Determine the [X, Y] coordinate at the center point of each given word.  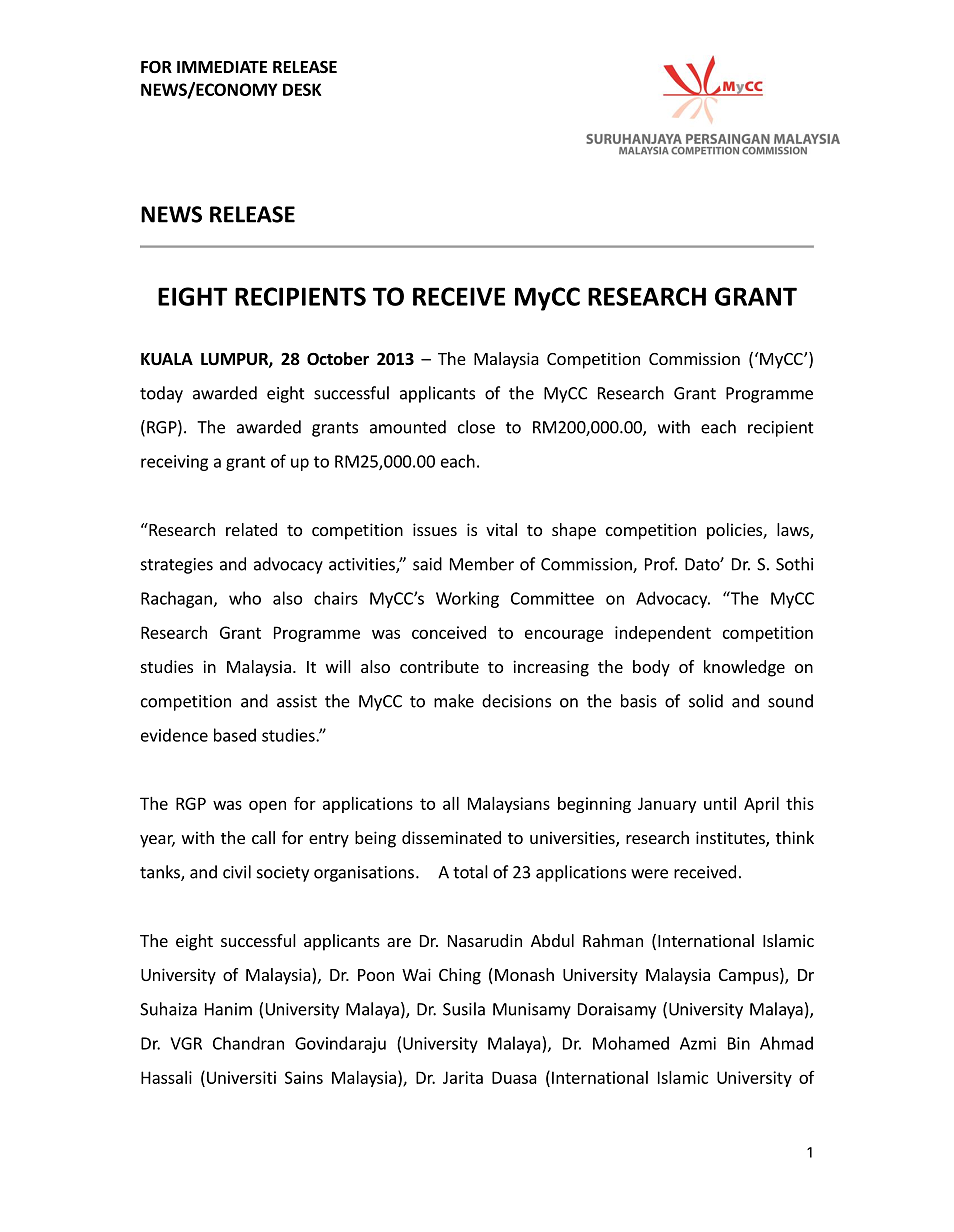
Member [482, 564]
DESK [302, 89]
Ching [460, 976]
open [267, 806]
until [720, 803]
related [251, 529]
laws [794, 531]
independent [663, 634]
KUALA [167, 359]
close [476, 427]
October [338, 359]
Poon [376, 975]
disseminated [451, 837]
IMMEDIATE [222, 67]
